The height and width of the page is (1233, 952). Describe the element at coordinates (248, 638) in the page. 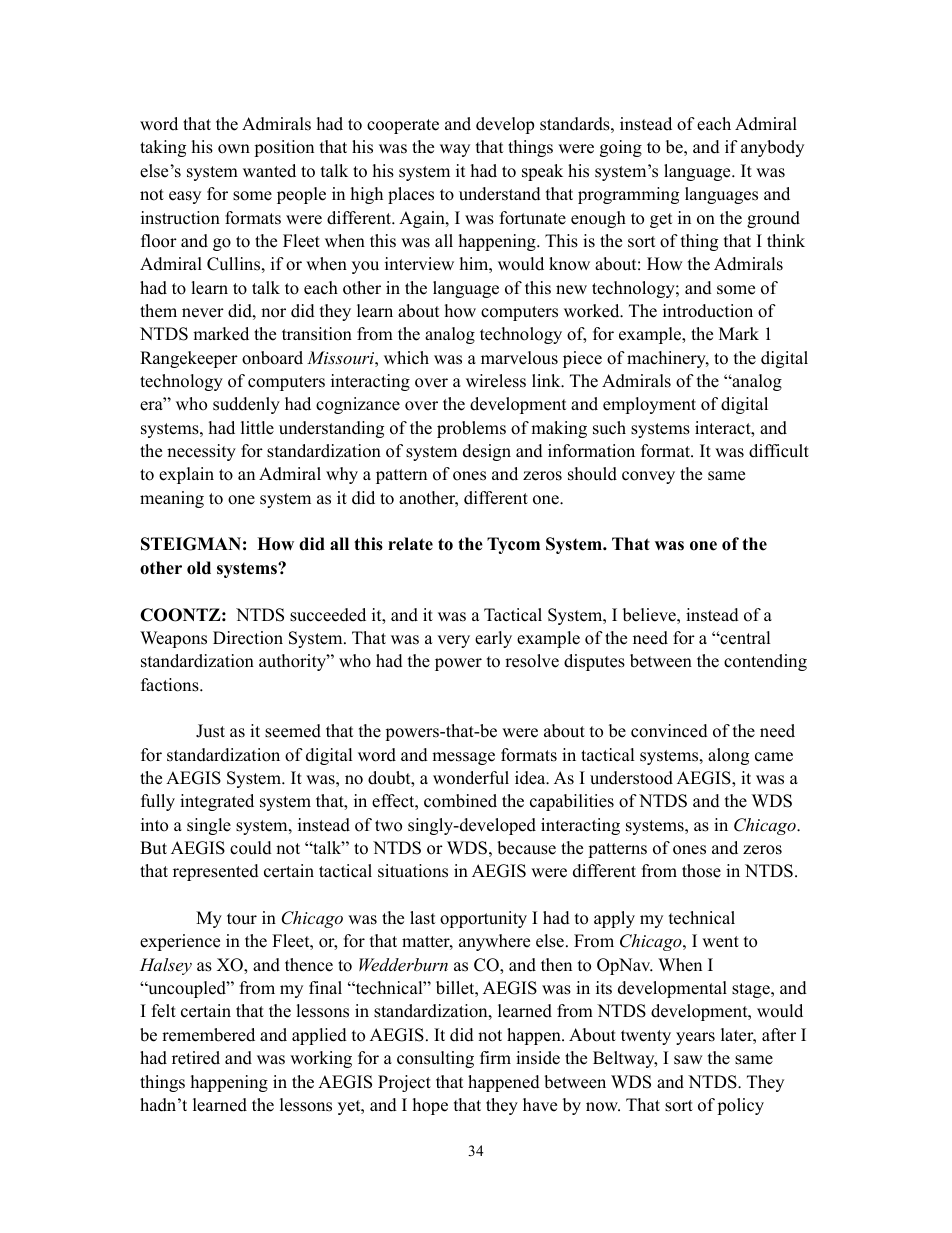

I see `Direction` at that location.
